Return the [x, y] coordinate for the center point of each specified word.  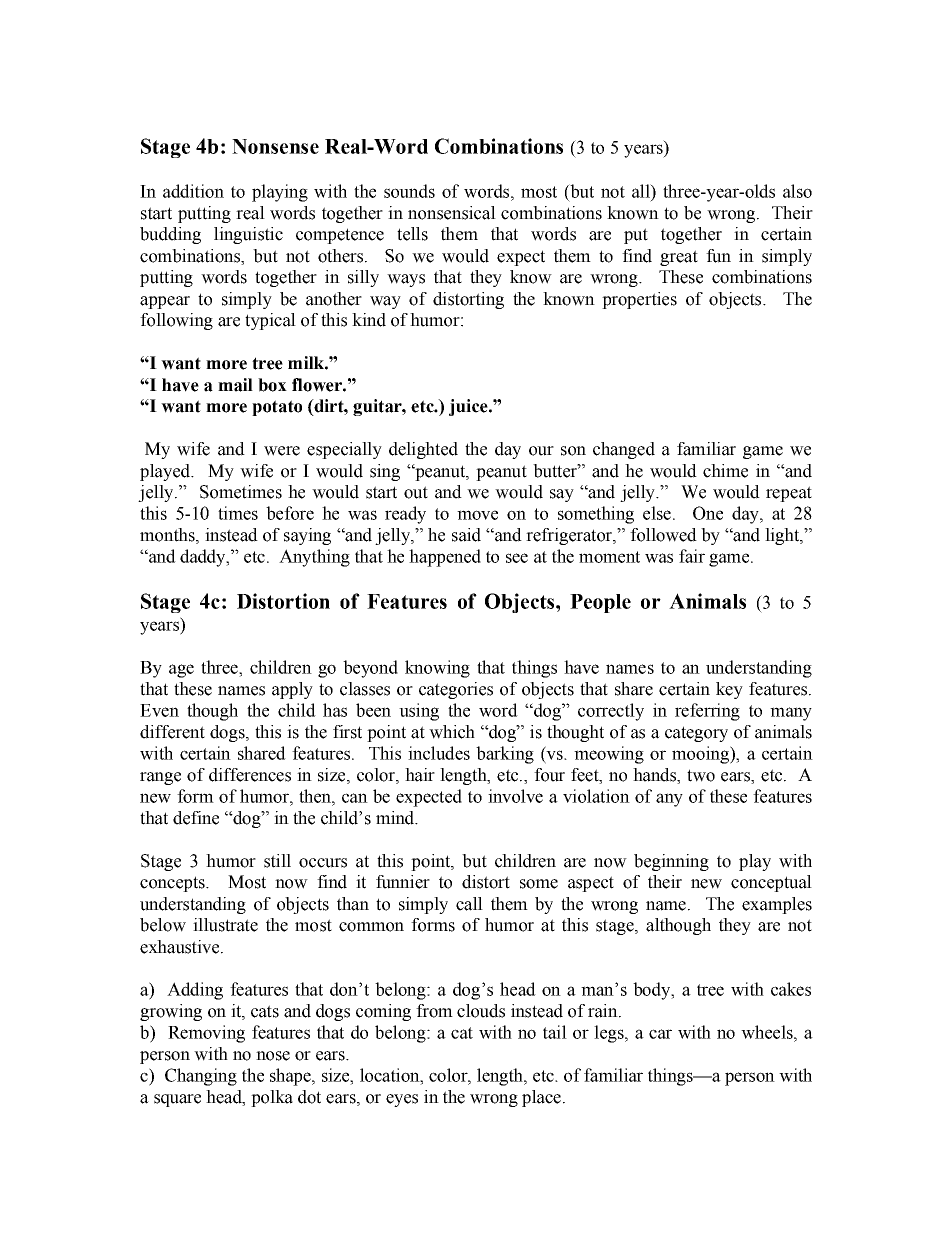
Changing [201, 1077]
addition [193, 191]
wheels [768, 1032]
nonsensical [452, 213]
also [797, 191]
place [541, 1098]
